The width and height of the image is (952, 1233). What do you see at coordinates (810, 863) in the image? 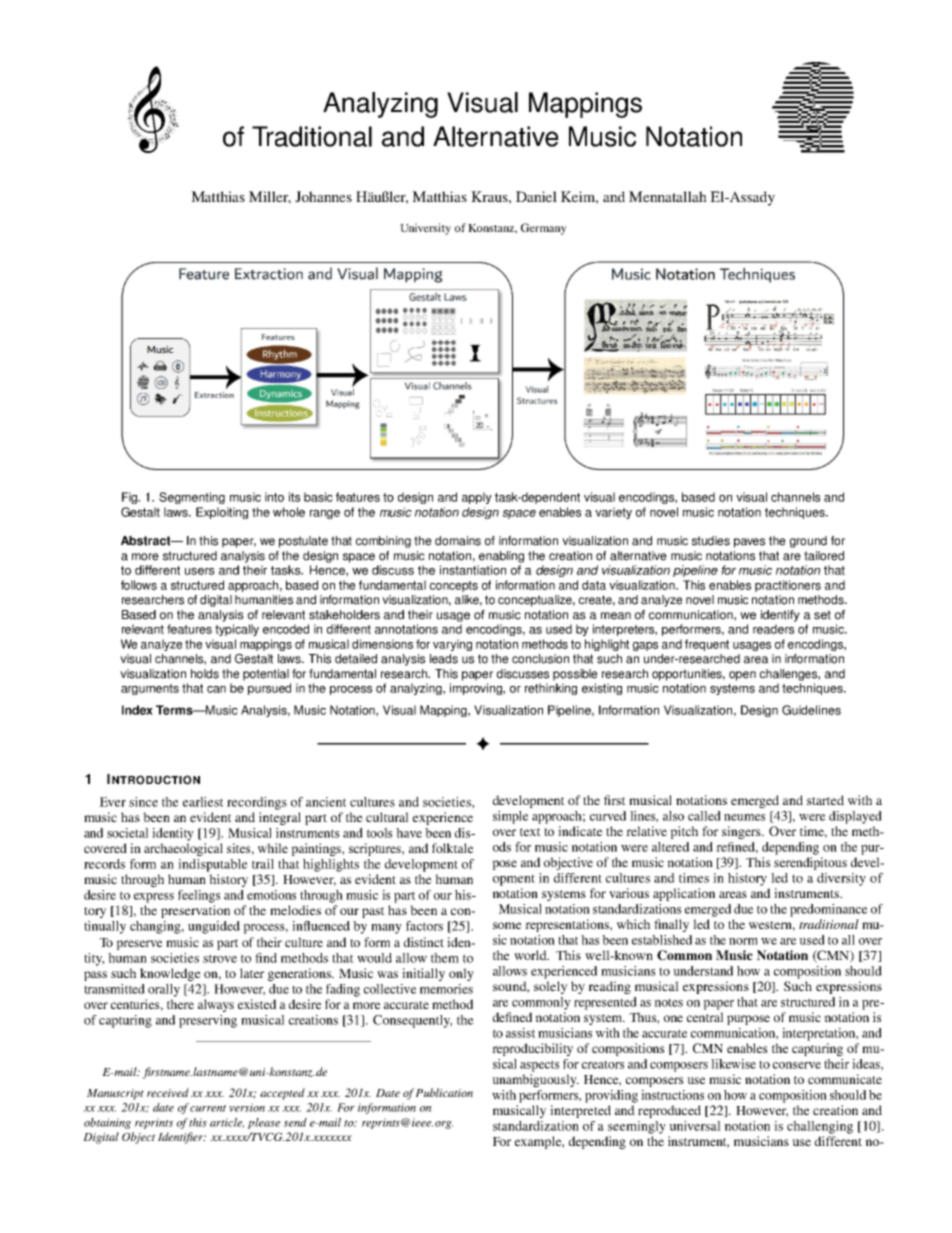
I see `serendipitous` at bounding box center [810, 863].
